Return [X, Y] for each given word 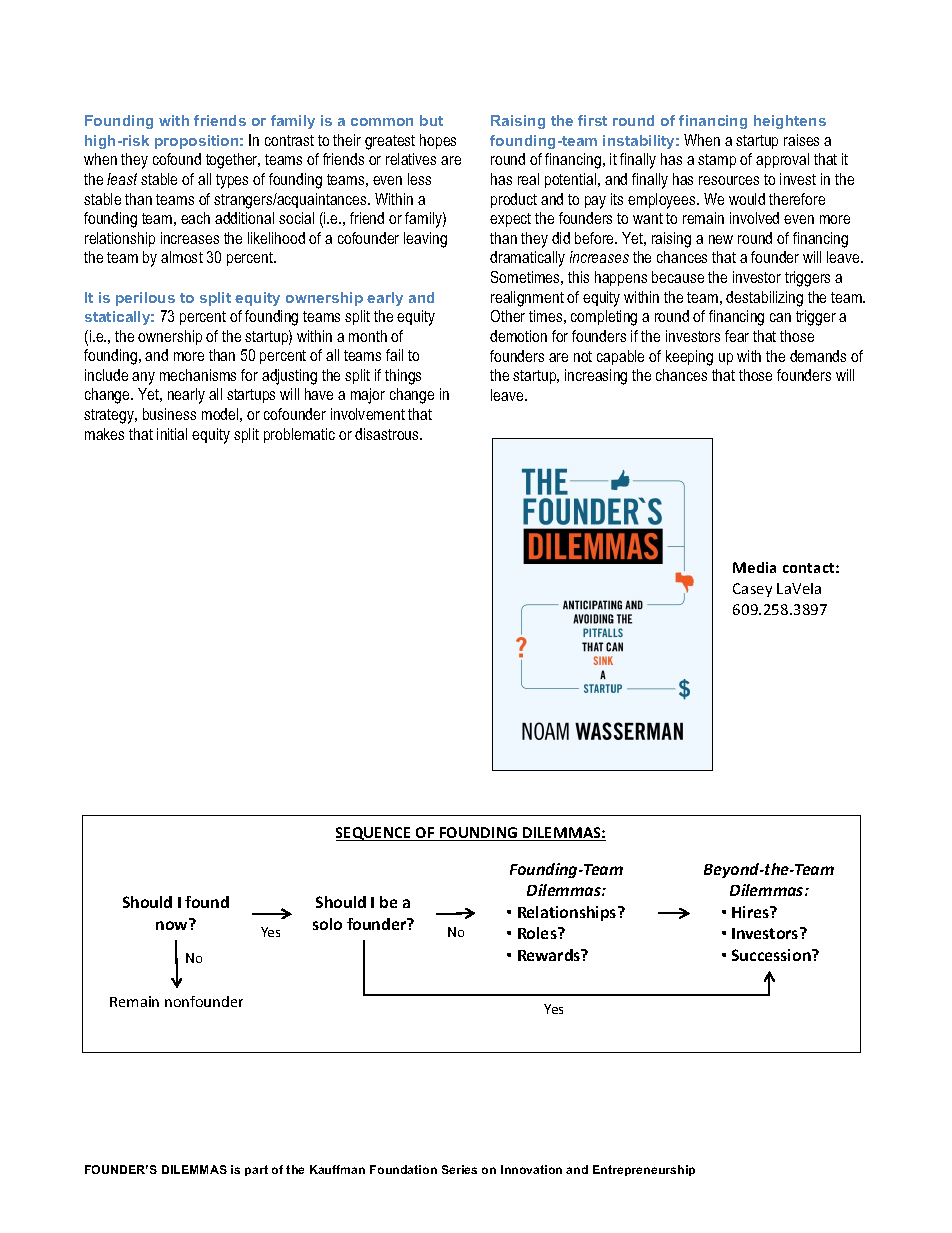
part [256, 1170]
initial [172, 434]
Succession [772, 955]
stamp [717, 161]
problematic [299, 435]
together [233, 161]
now [173, 924]
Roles [538, 933]
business [169, 414]
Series [459, 1169]
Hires [752, 912]
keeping [689, 358]
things [403, 377]
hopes [438, 141]
